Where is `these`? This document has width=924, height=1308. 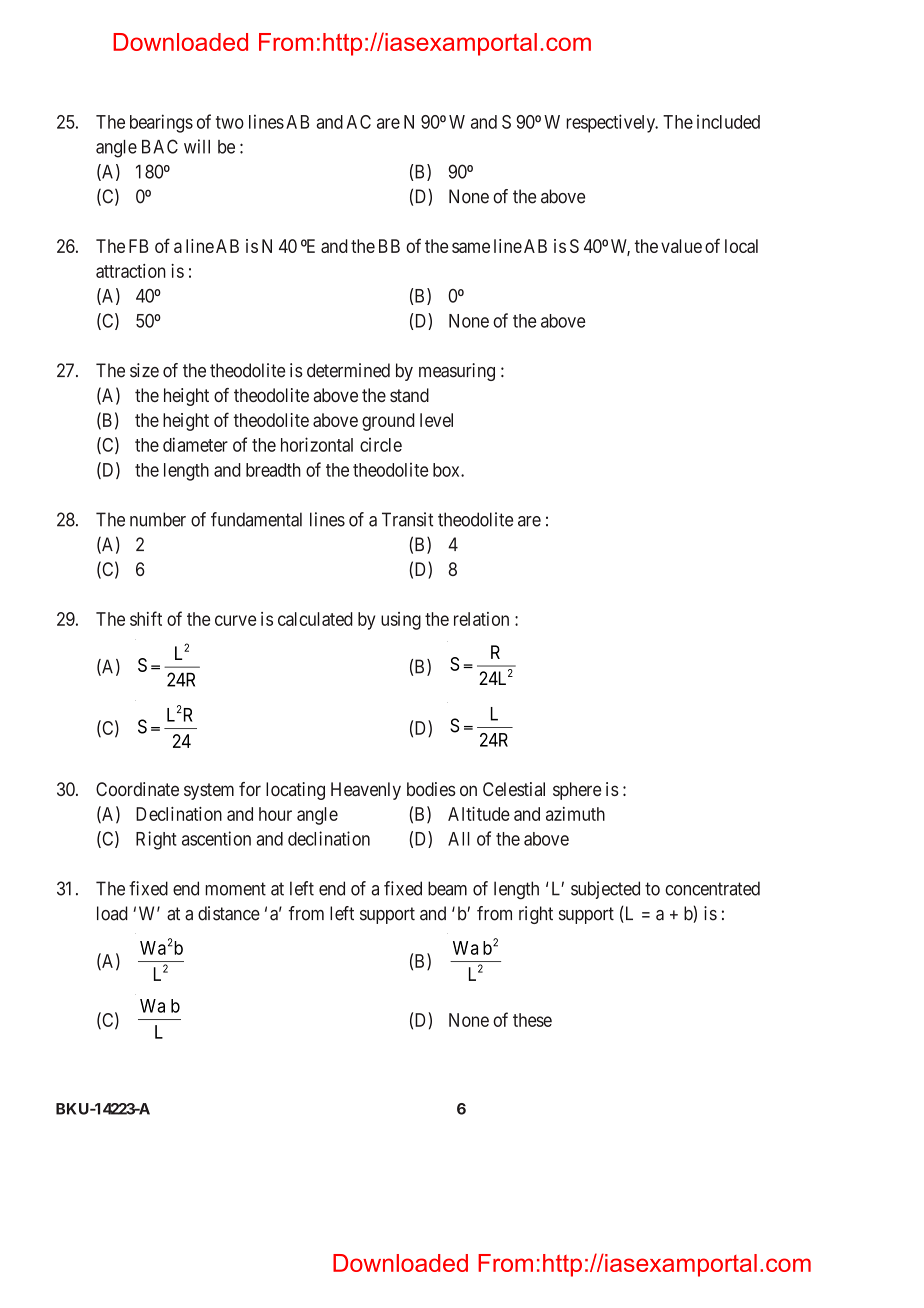
these is located at coordinates (532, 1020).
